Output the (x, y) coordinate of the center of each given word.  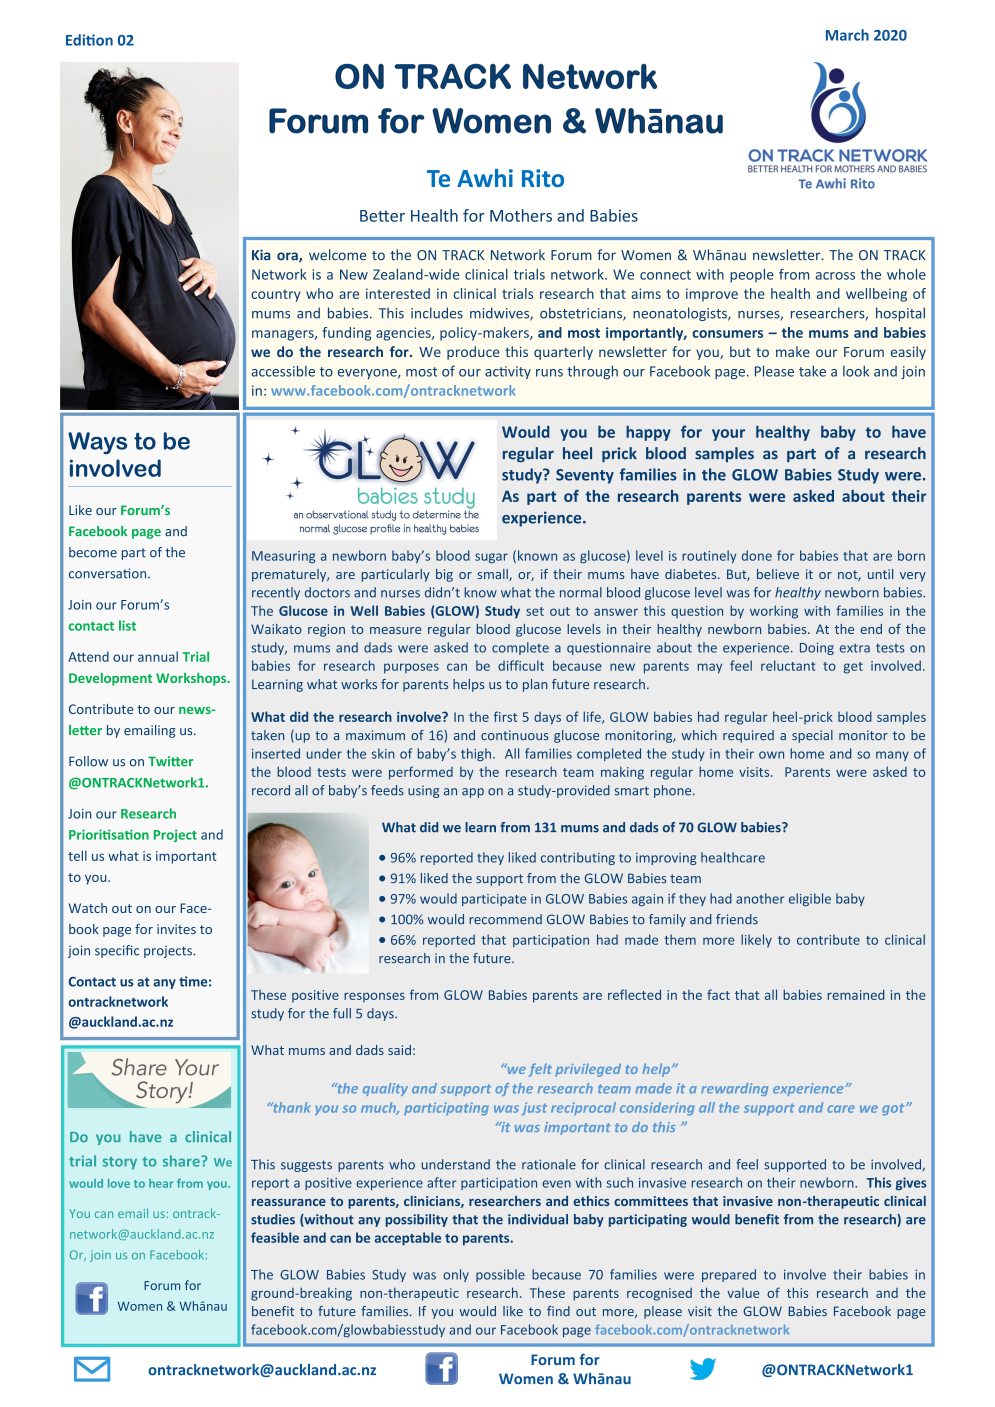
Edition (89, 40)
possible (500, 1275)
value (743, 1293)
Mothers (521, 215)
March (847, 35)
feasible (275, 1237)
